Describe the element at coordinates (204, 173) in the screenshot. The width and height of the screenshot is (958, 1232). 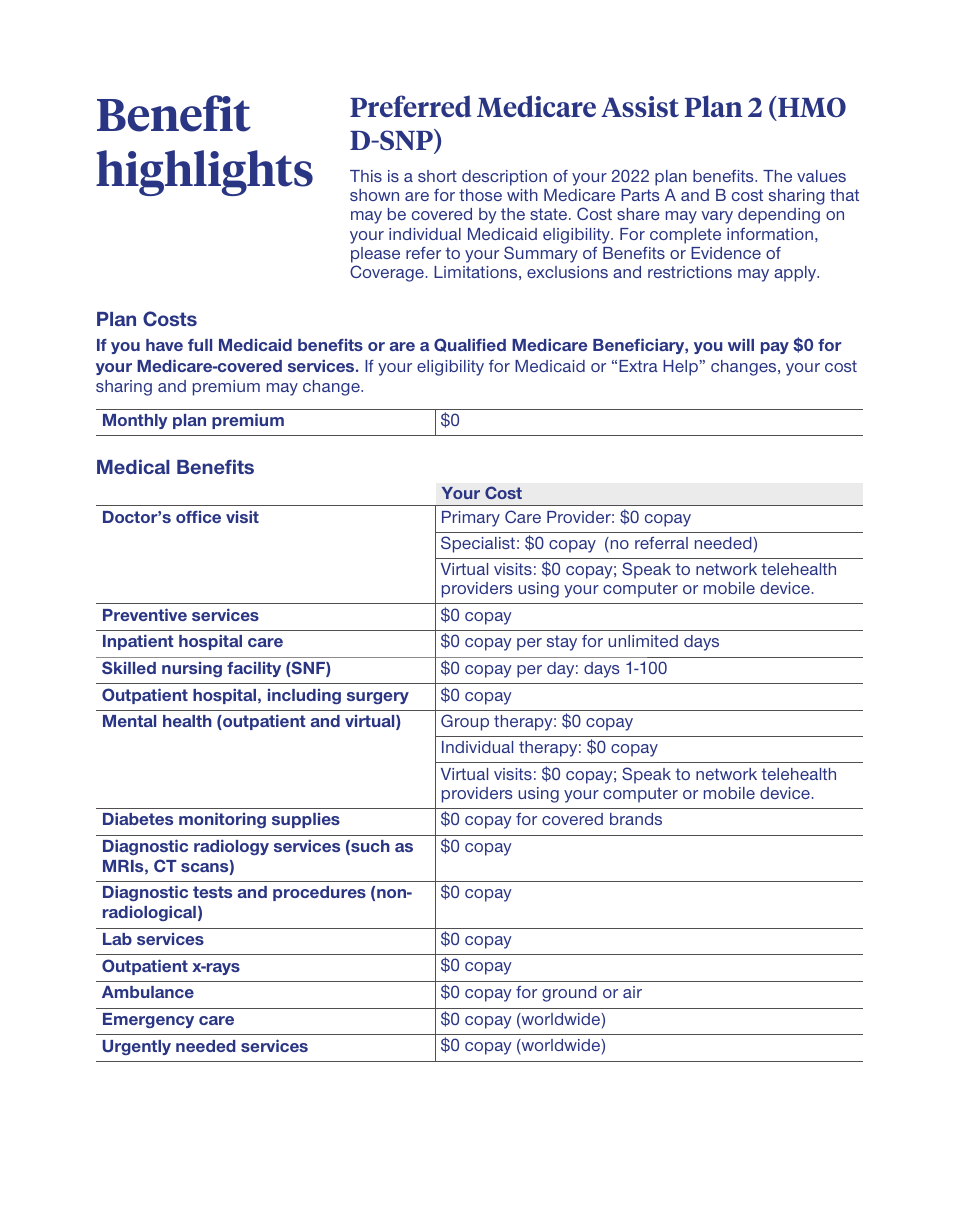
I see `highlights` at that location.
